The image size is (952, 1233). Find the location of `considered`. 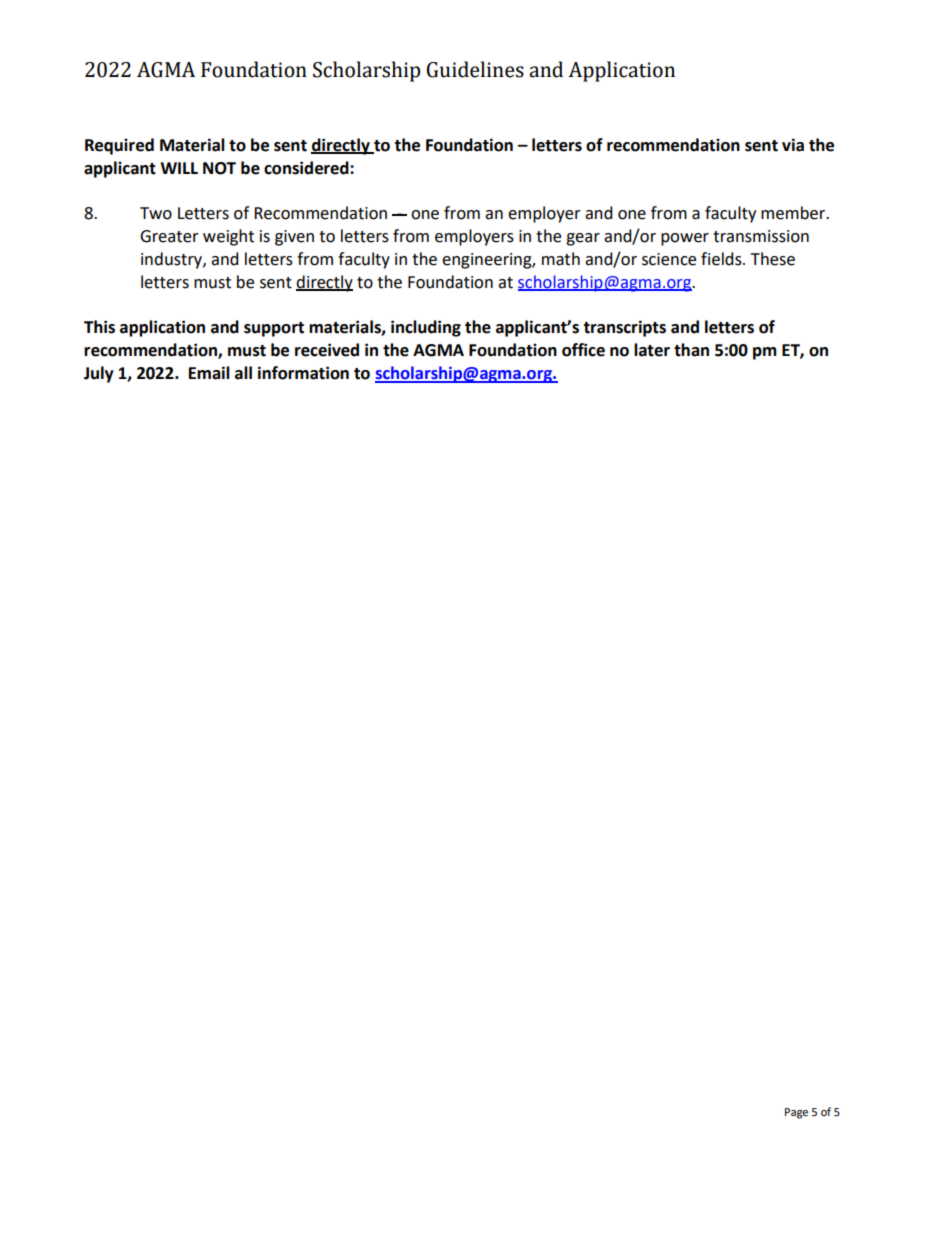

considered is located at coordinates (307, 168).
